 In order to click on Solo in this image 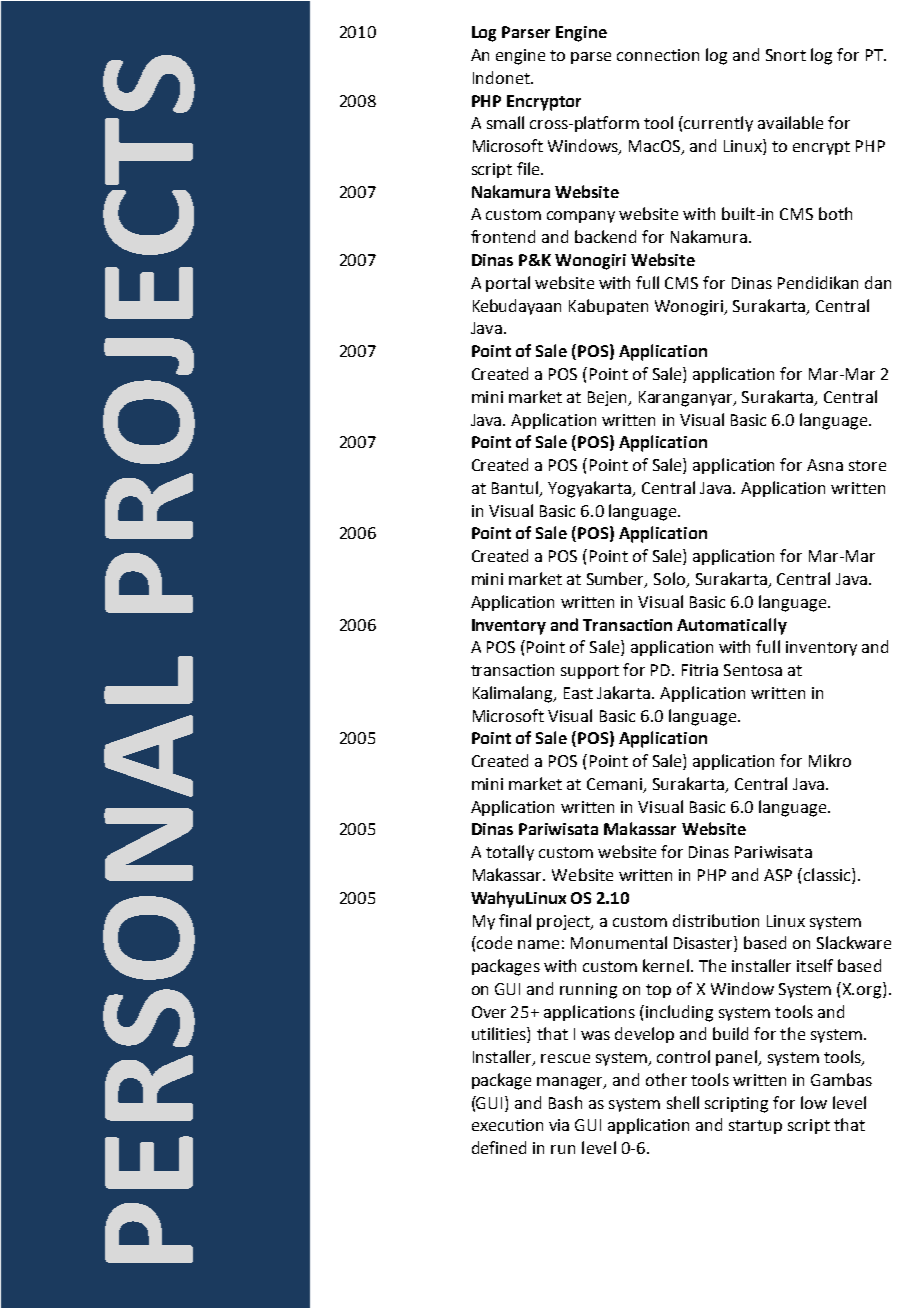, I will do `click(671, 580)`.
